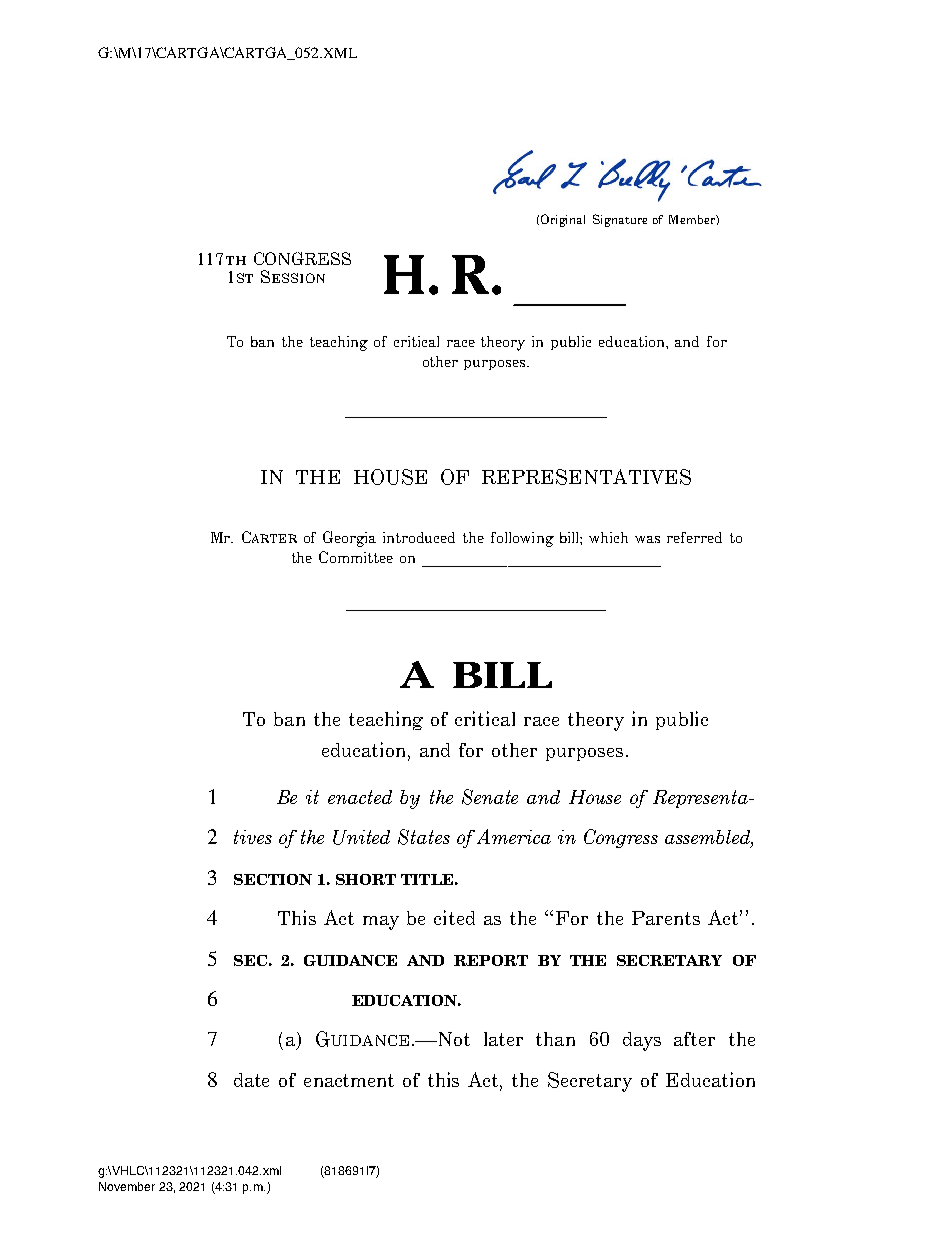 Image resolution: width=952 pixels, height=1233 pixels. I want to click on enactment, so click(349, 1080).
